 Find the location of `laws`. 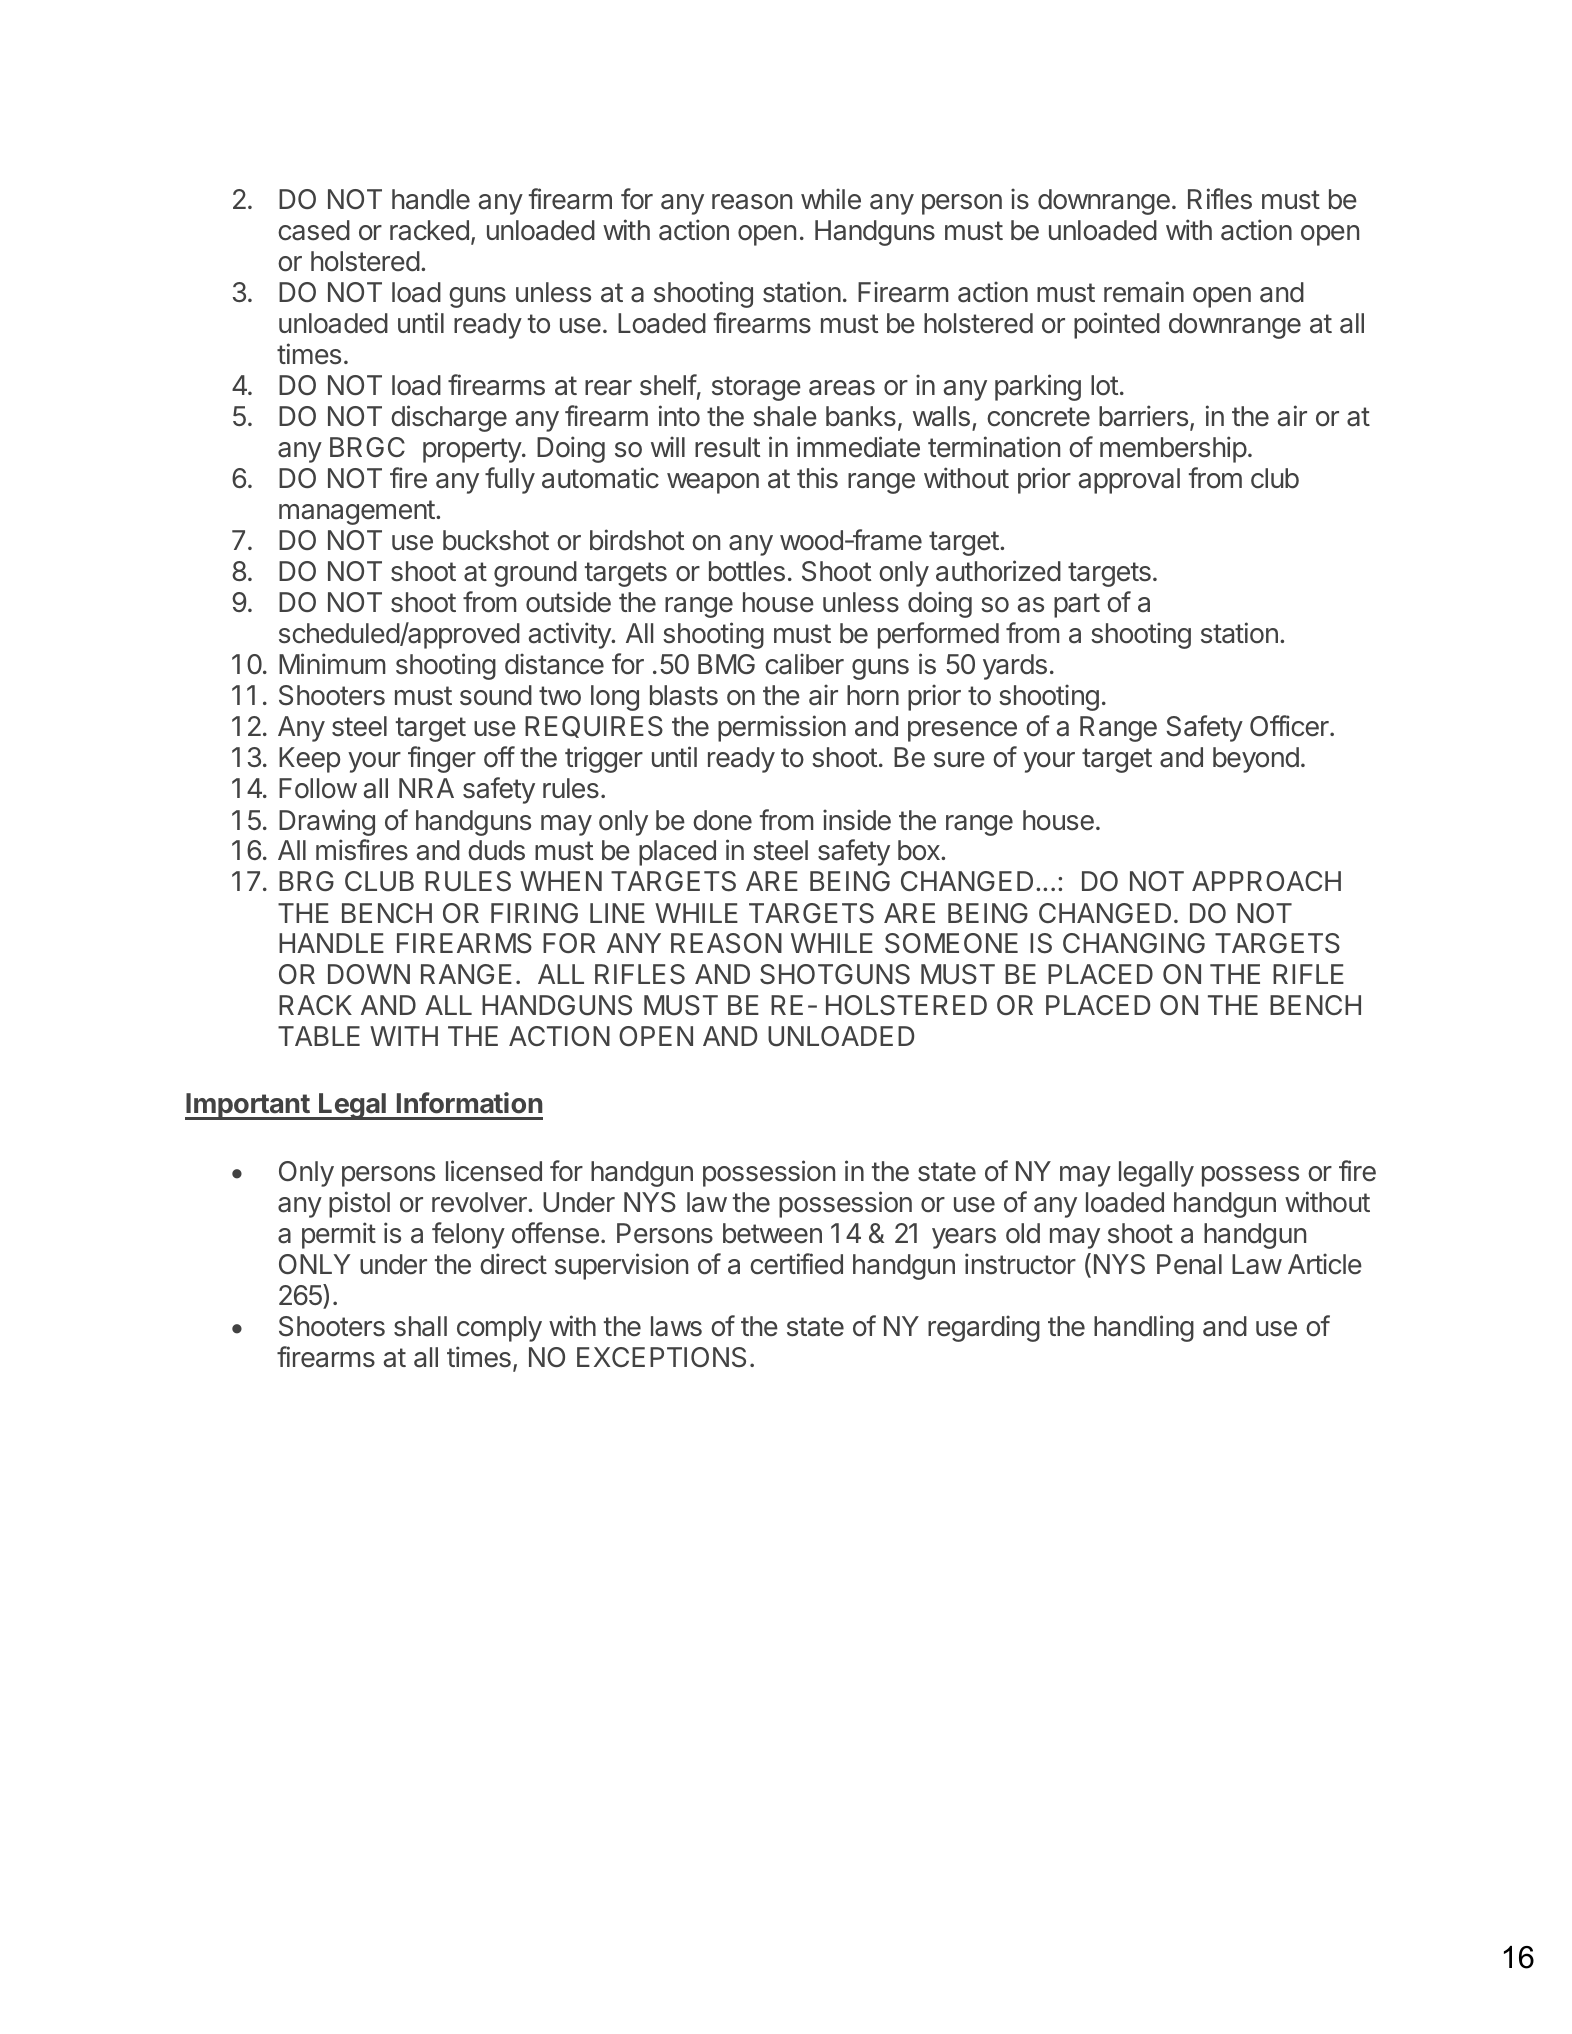

laws is located at coordinates (676, 1326).
